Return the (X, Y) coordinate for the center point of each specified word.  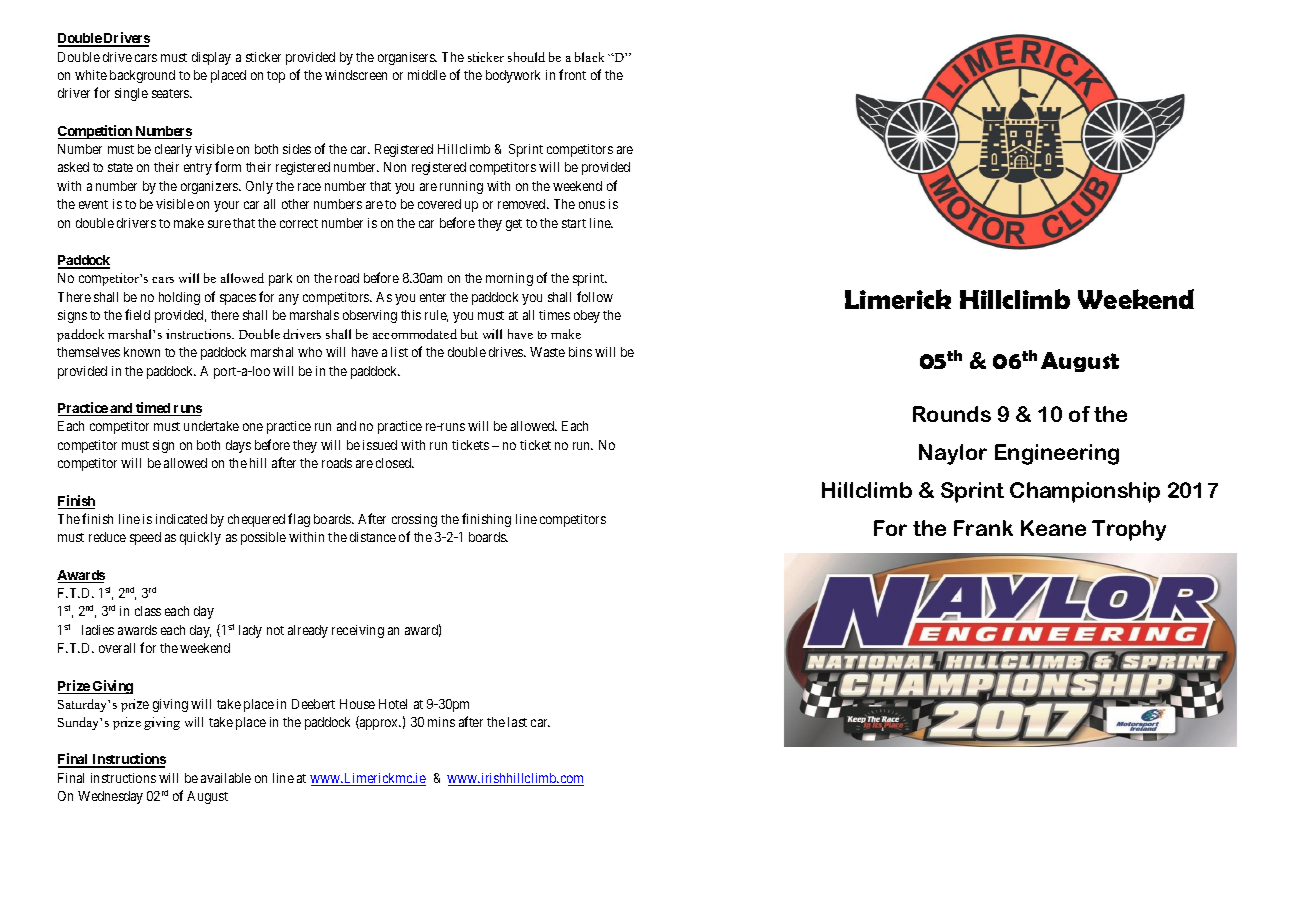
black (589, 57)
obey (587, 316)
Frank (983, 528)
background (142, 76)
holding (179, 298)
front (572, 74)
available (226, 778)
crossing (414, 520)
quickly (200, 538)
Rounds (952, 414)
